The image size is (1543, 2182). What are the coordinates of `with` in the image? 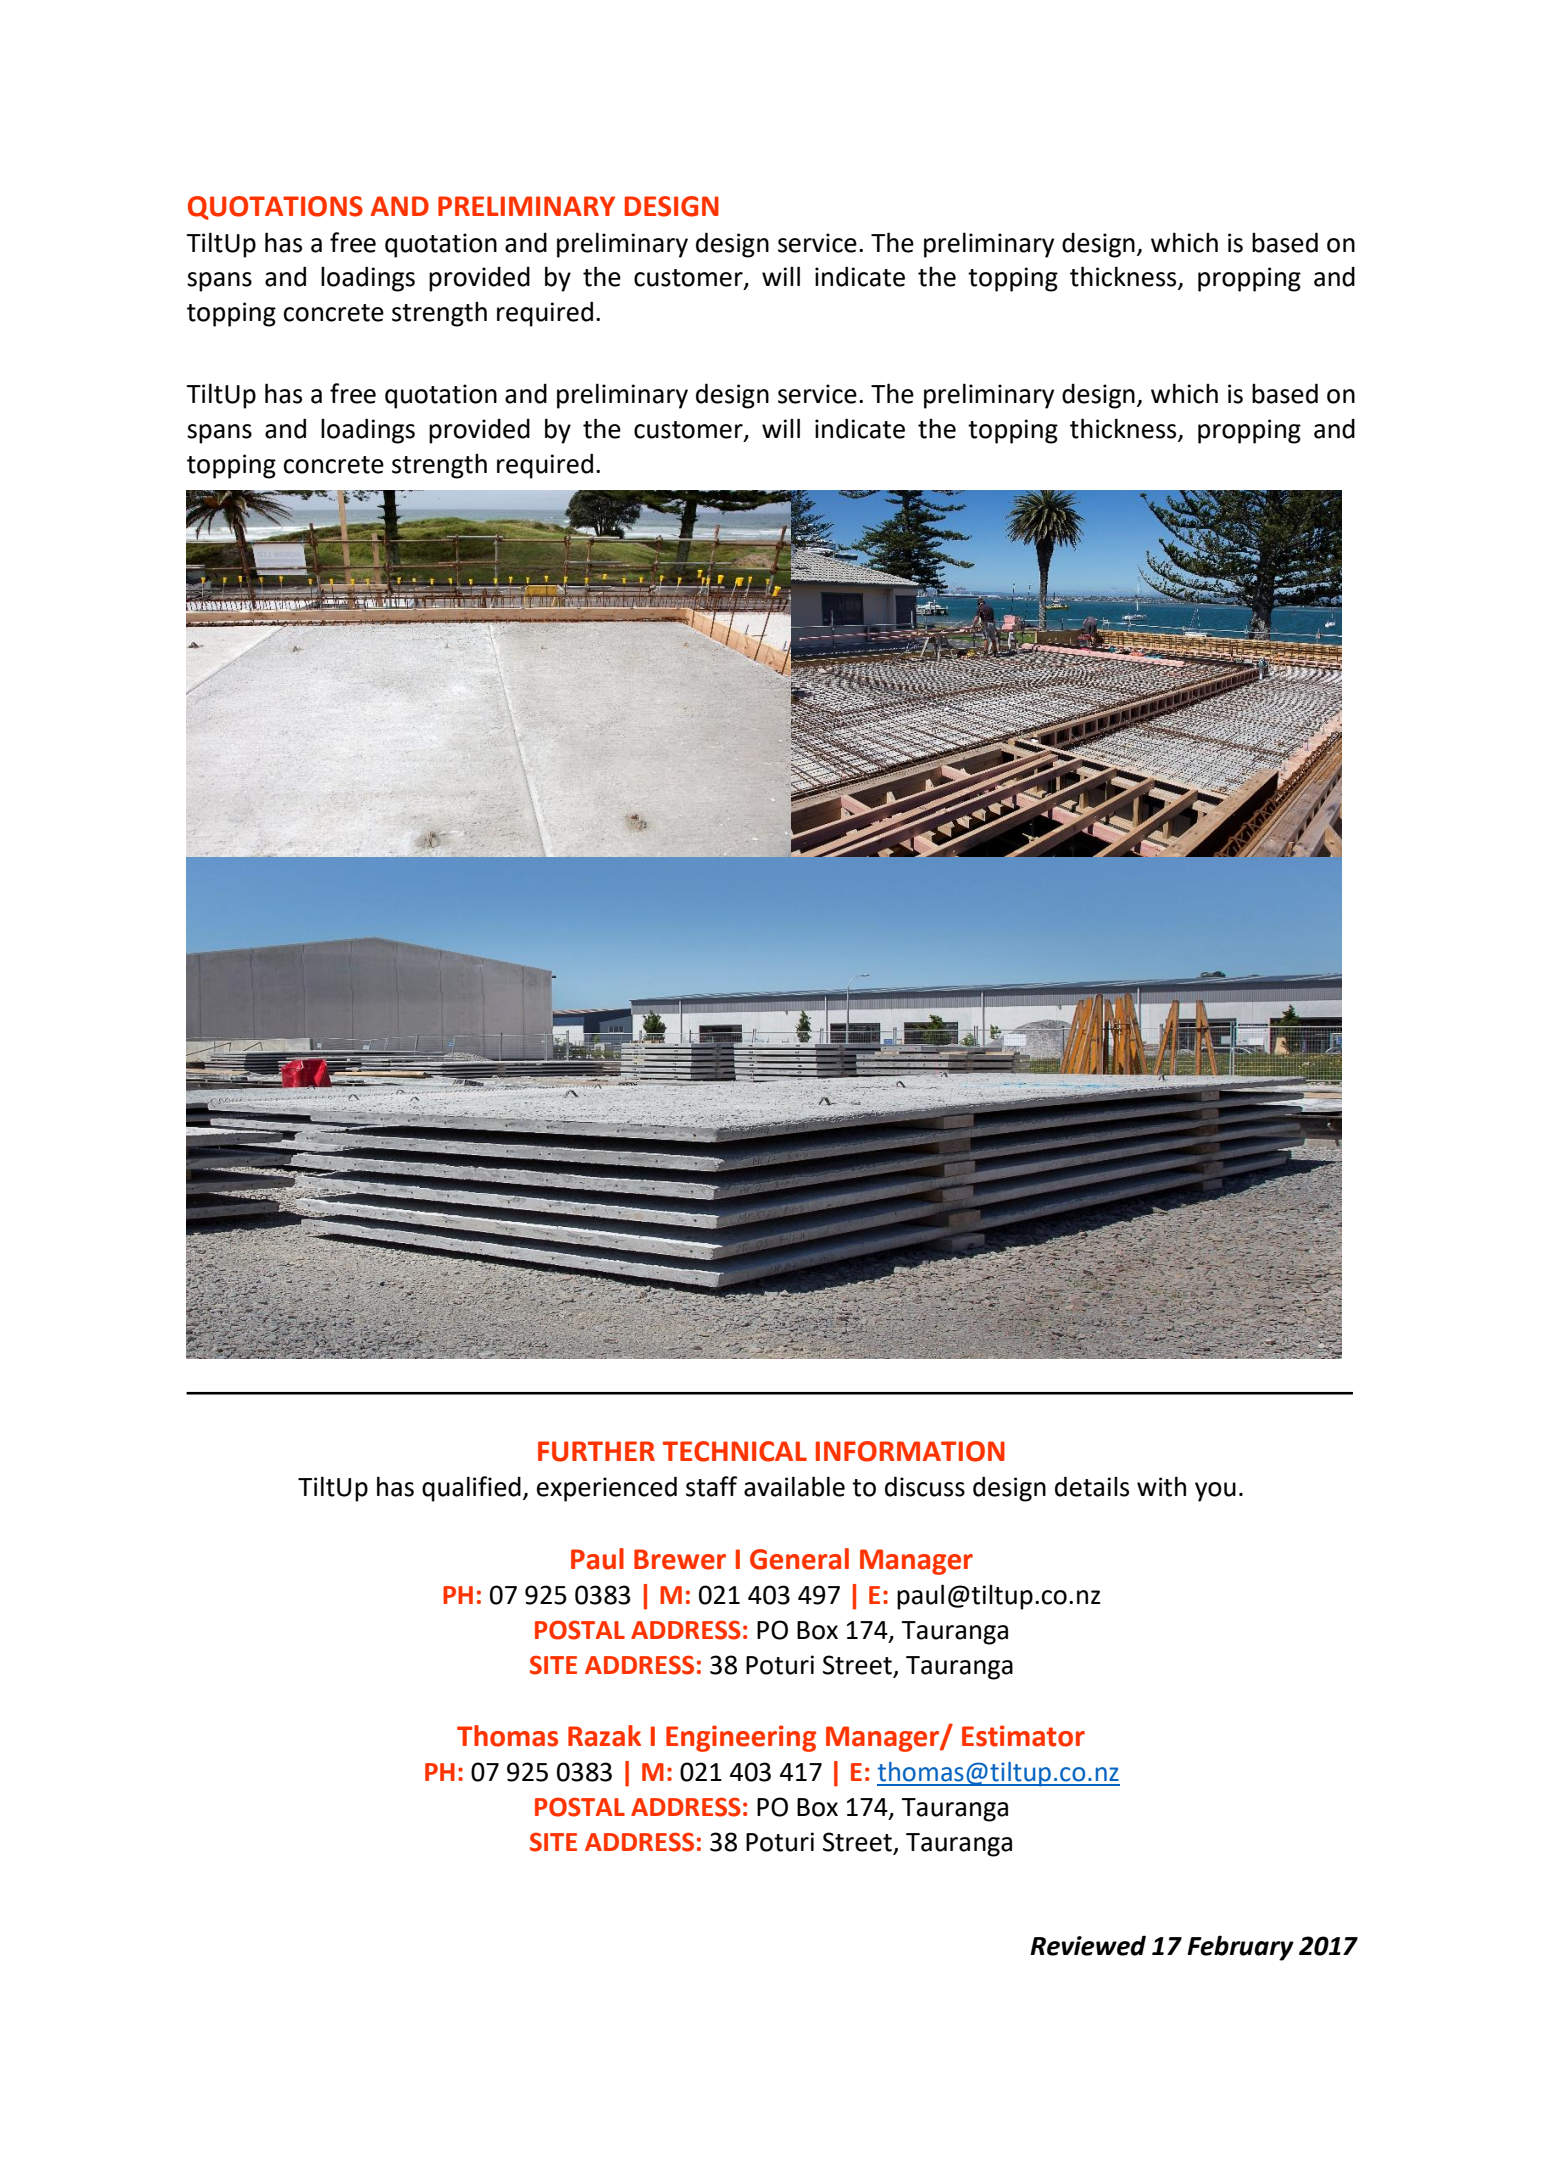 It's located at (1161, 1486).
